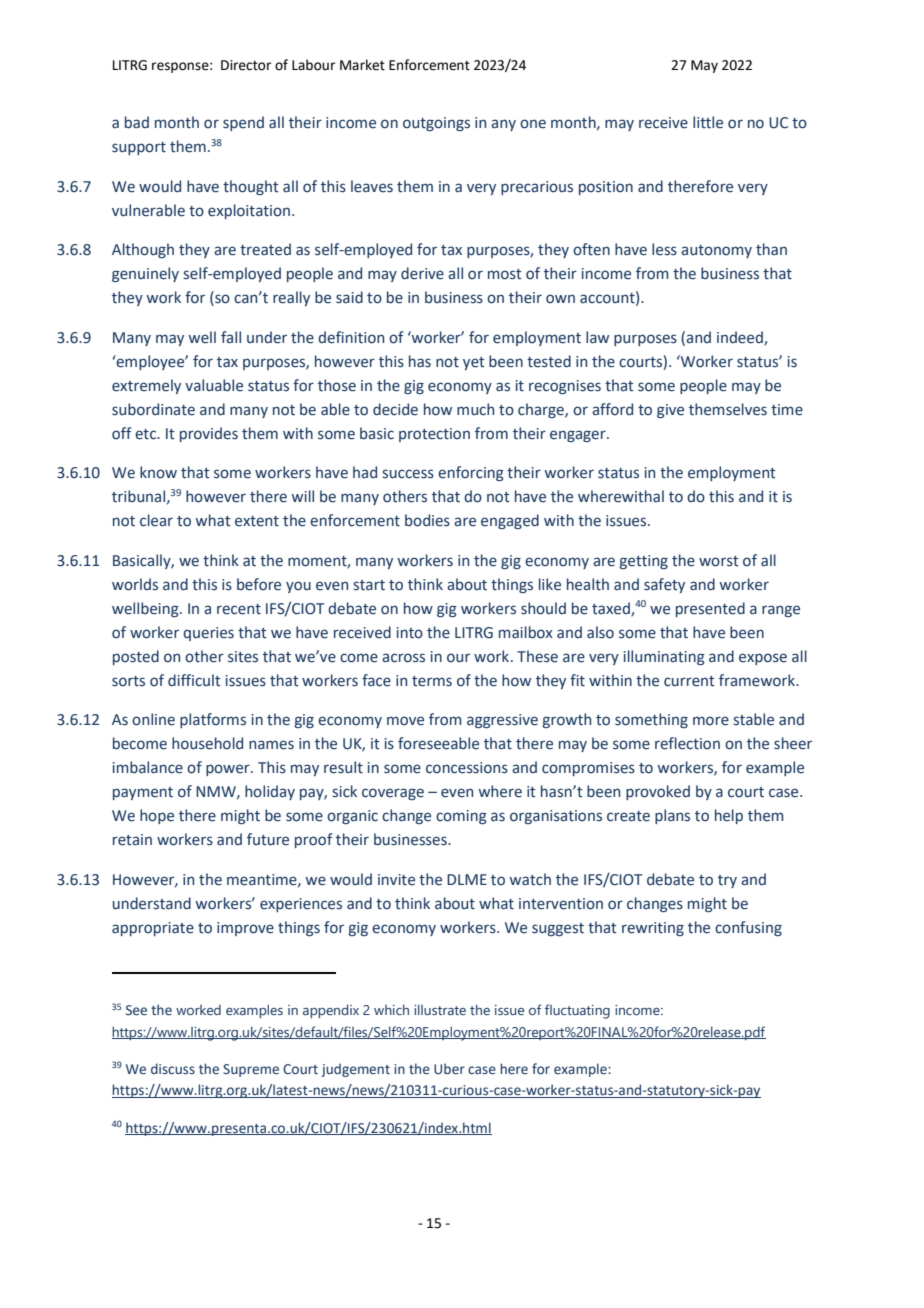 The height and width of the screenshot is (1308, 924). What do you see at coordinates (173, 1068) in the screenshot?
I see `discuss` at bounding box center [173, 1068].
